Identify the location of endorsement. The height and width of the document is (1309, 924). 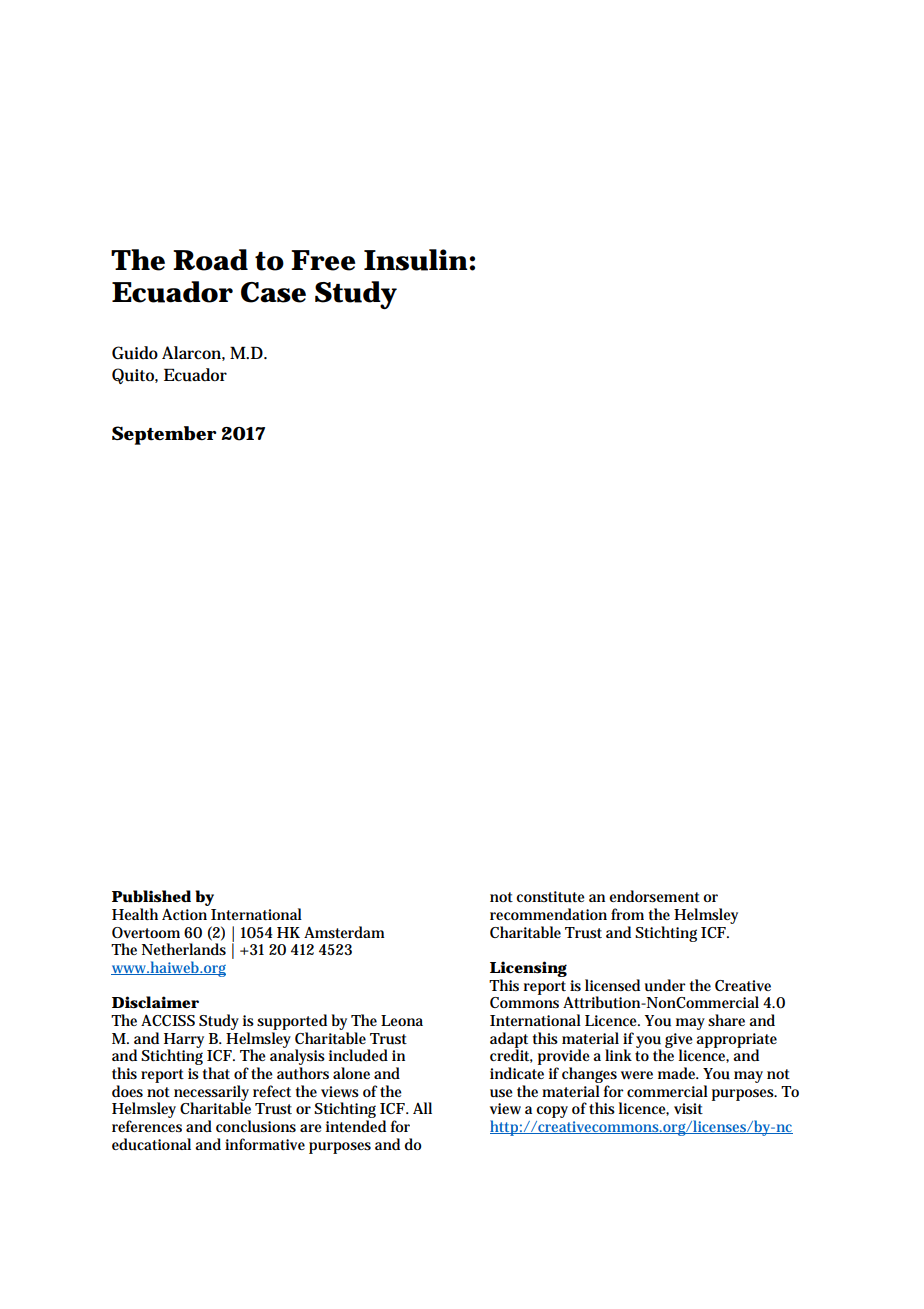
(654, 896).
